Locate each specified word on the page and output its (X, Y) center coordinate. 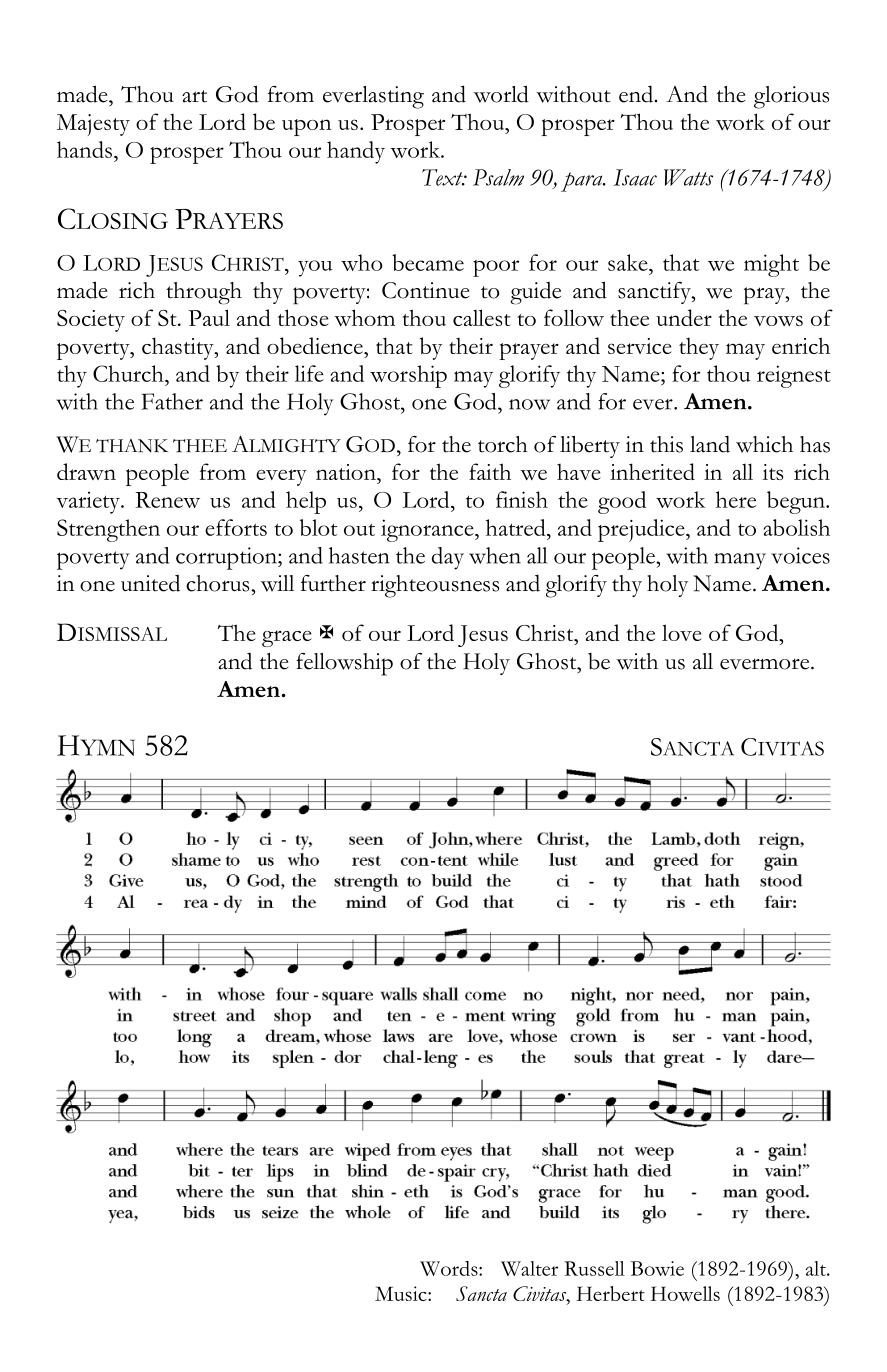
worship (408, 376)
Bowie (657, 1268)
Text (443, 177)
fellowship (344, 664)
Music (402, 1293)
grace (287, 638)
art (194, 96)
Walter (529, 1268)
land (710, 444)
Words (450, 1268)
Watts (688, 177)
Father (172, 401)
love (682, 632)
